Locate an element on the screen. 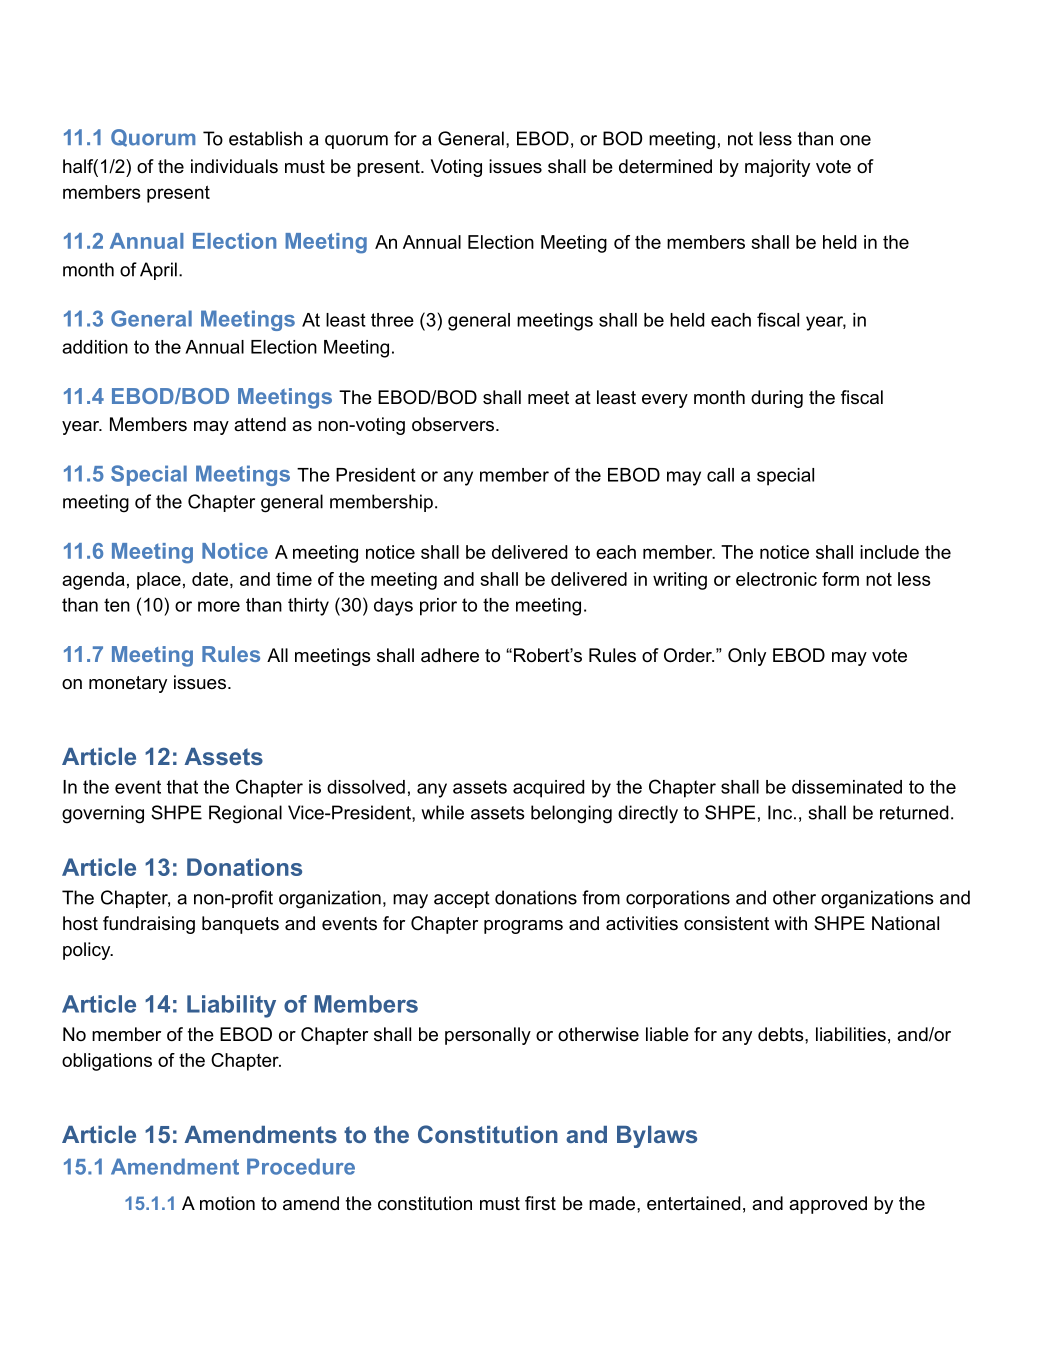  individuals is located at coordinates (234, 166).
